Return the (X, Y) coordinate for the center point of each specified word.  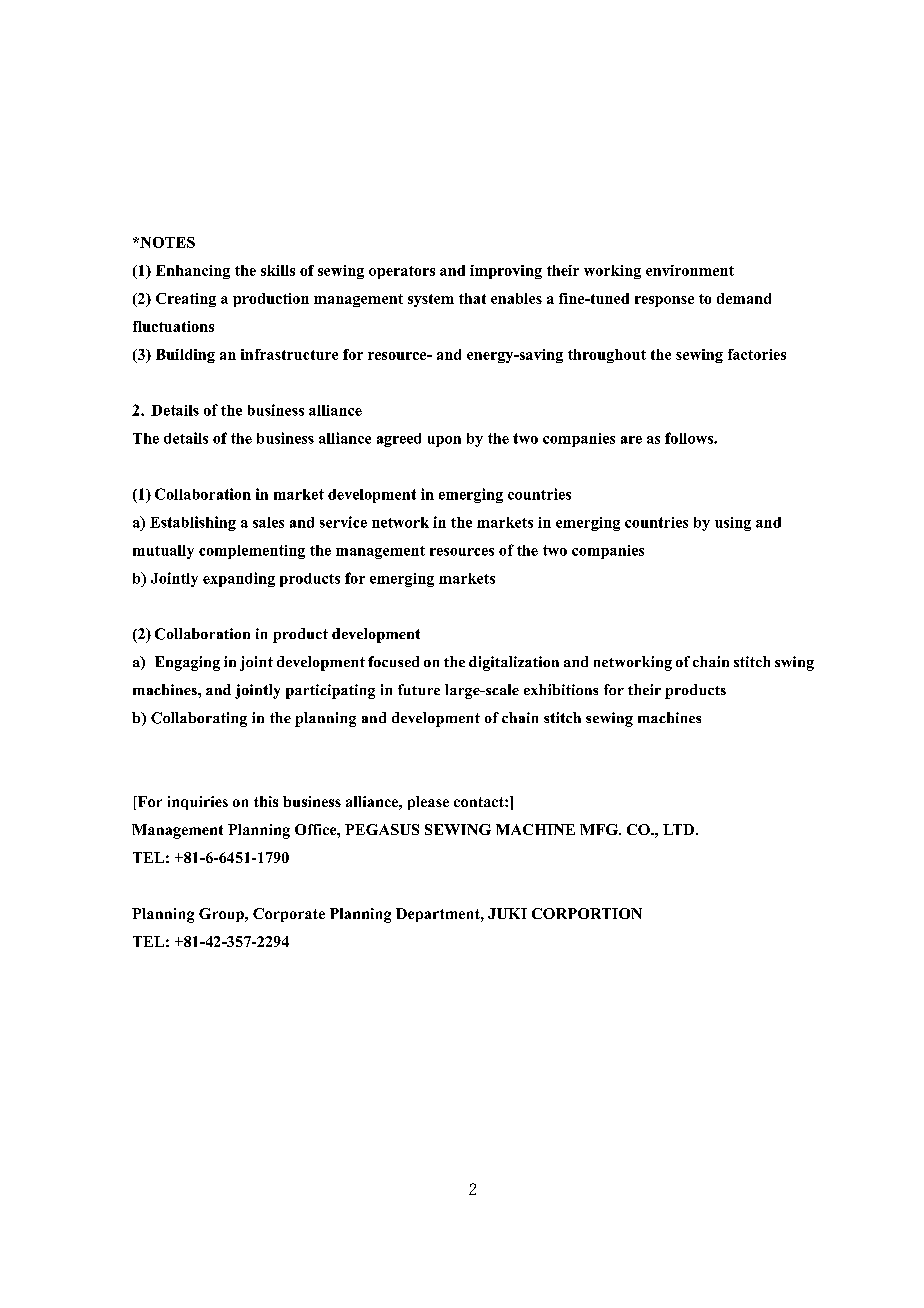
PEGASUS (382, 829)
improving (506, 272)
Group (222, 915)
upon (444, 441)
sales (268, 522)
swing (794, 663)
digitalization (514, 663)
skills (278, 270)
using (733, 524)
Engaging (187, 663)
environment (690, 270)
